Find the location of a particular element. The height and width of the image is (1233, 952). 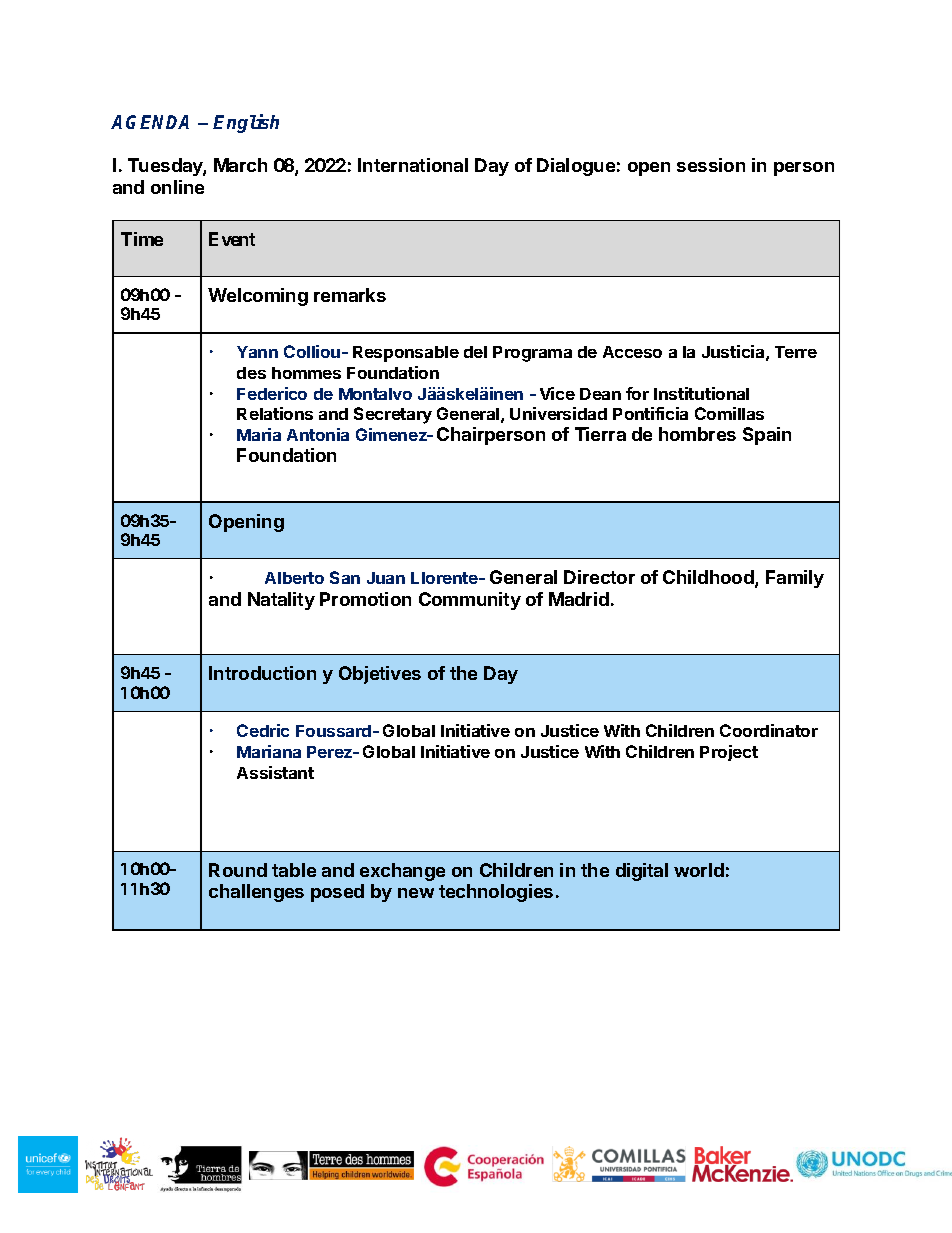

International is located at coordinates (413, 165).
